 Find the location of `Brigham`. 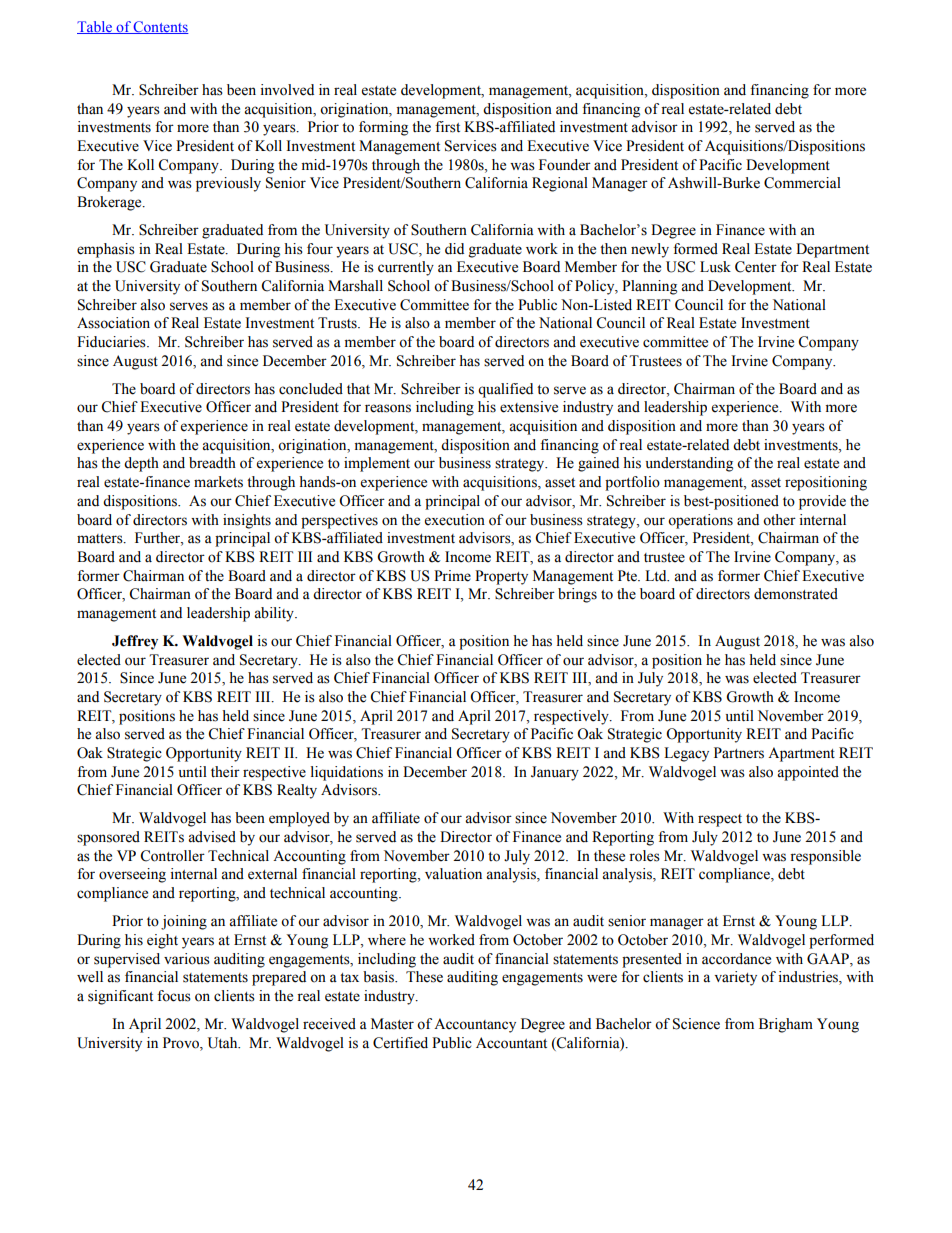

Brigham is located at coordinates (786, 1025).
